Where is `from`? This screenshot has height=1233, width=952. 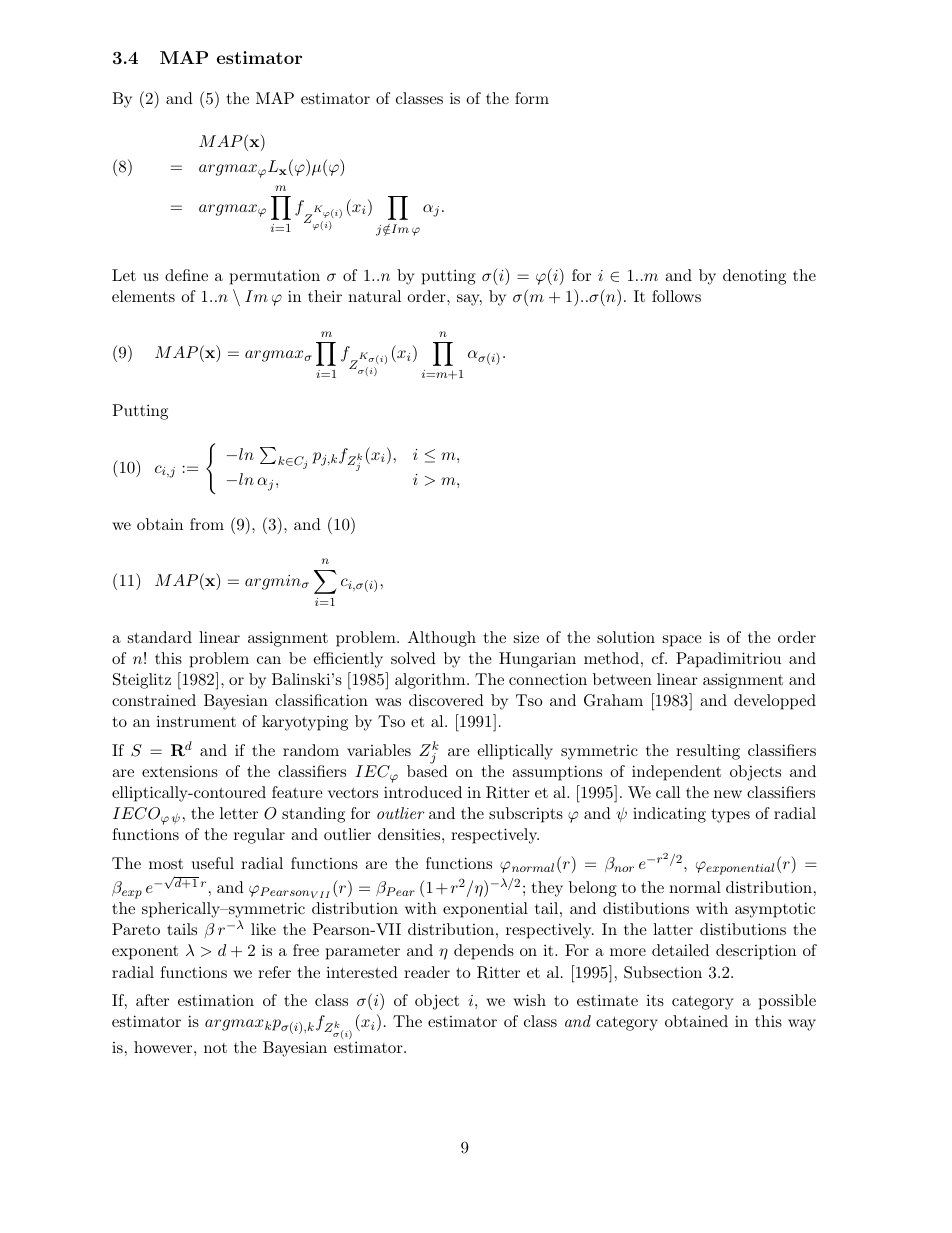 from is located at coordinates (207, 524).
